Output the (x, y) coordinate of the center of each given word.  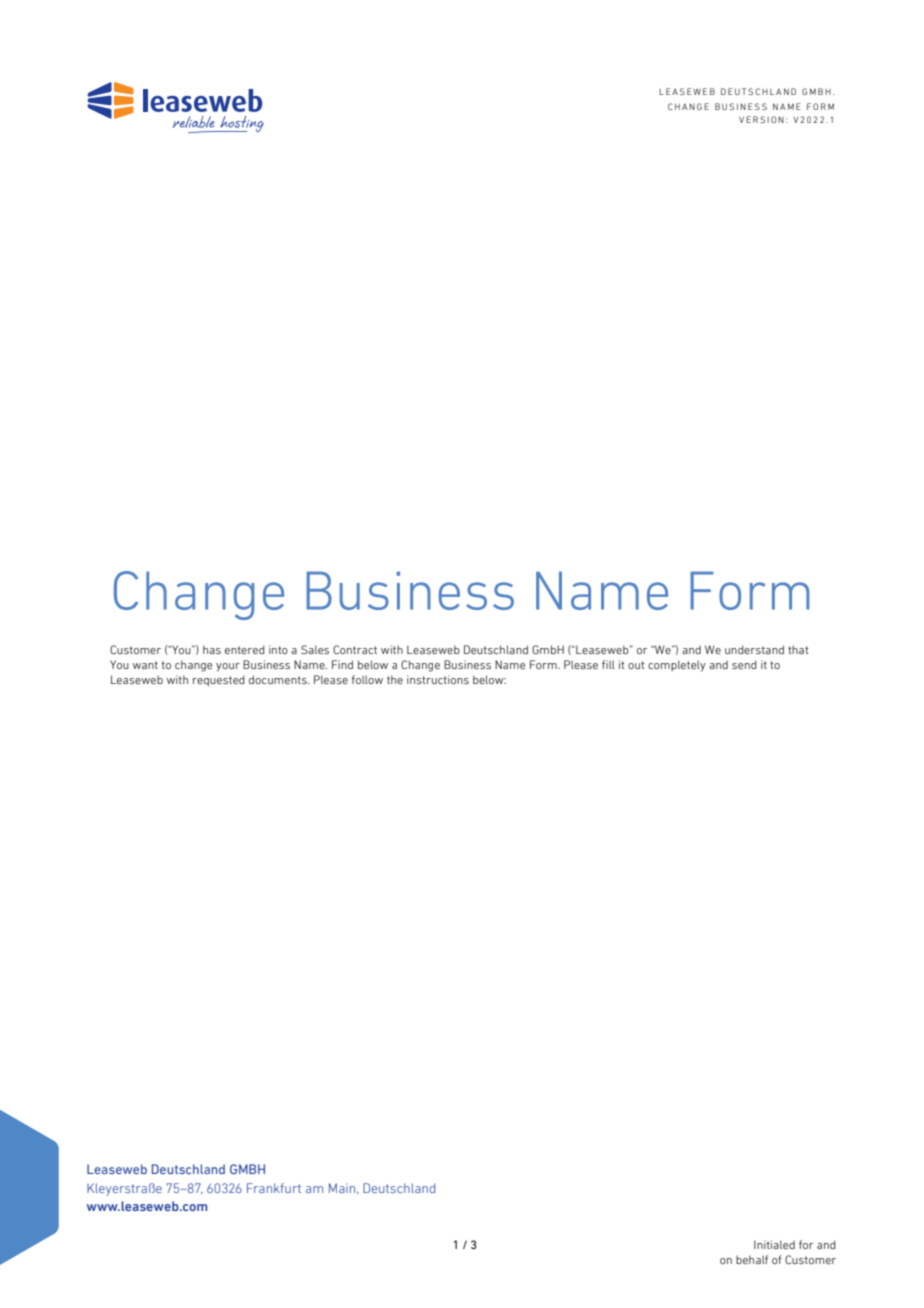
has (212, 649)
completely (677, 666)
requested (219, 680)
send (744, 664)
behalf (752, 1259)
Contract (355, 649)
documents (279, 679)
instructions (438, 679)
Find (342, 664)
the (395, 679)
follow (367, 679)
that (798, 649)
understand (754, 649)
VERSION (761, 119)
